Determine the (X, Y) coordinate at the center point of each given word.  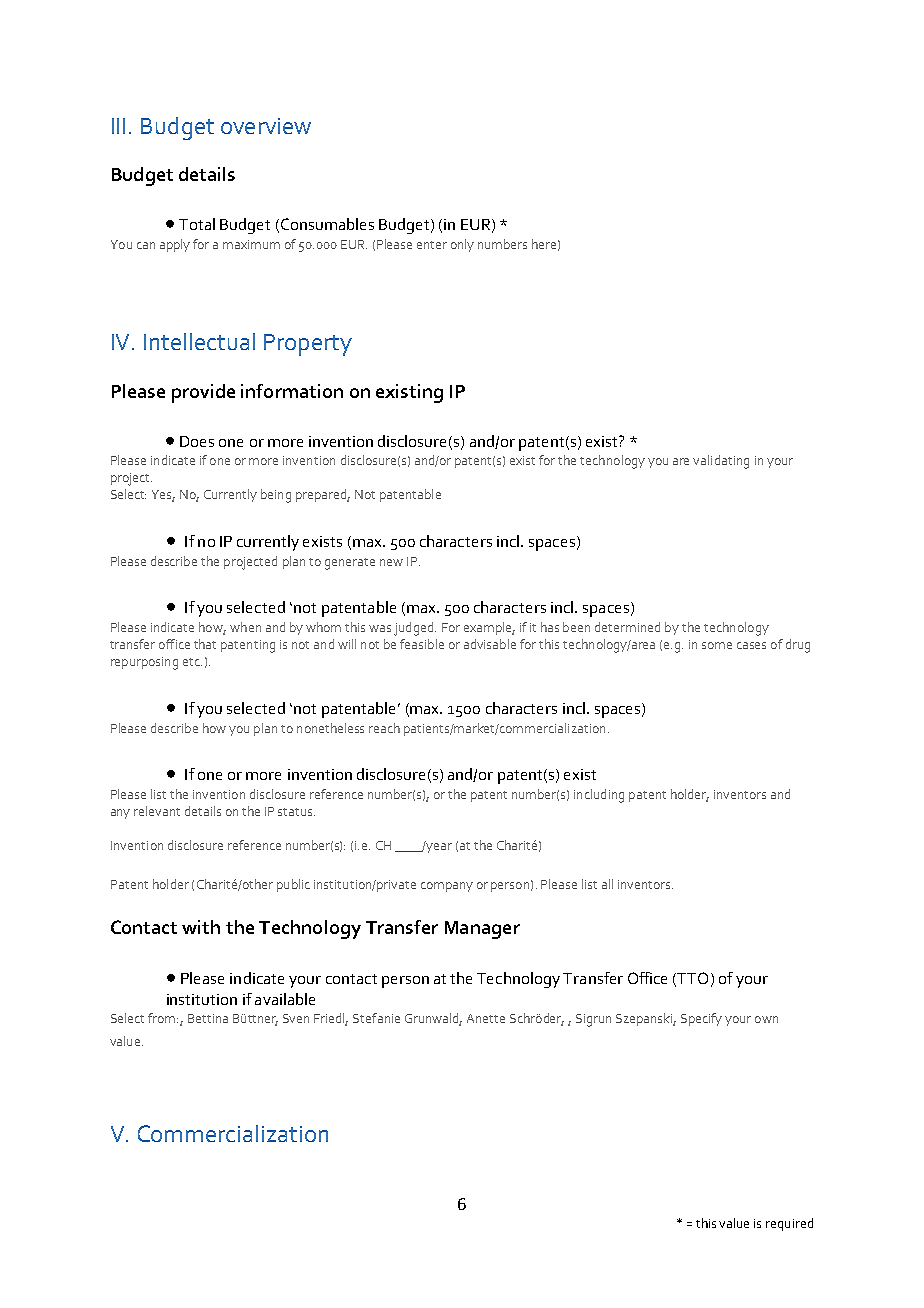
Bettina (208, 1018)
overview (266, 126)
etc (192, 662)
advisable (490, 644)
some (717, 645)
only (462, 245)
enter (432, 245)
